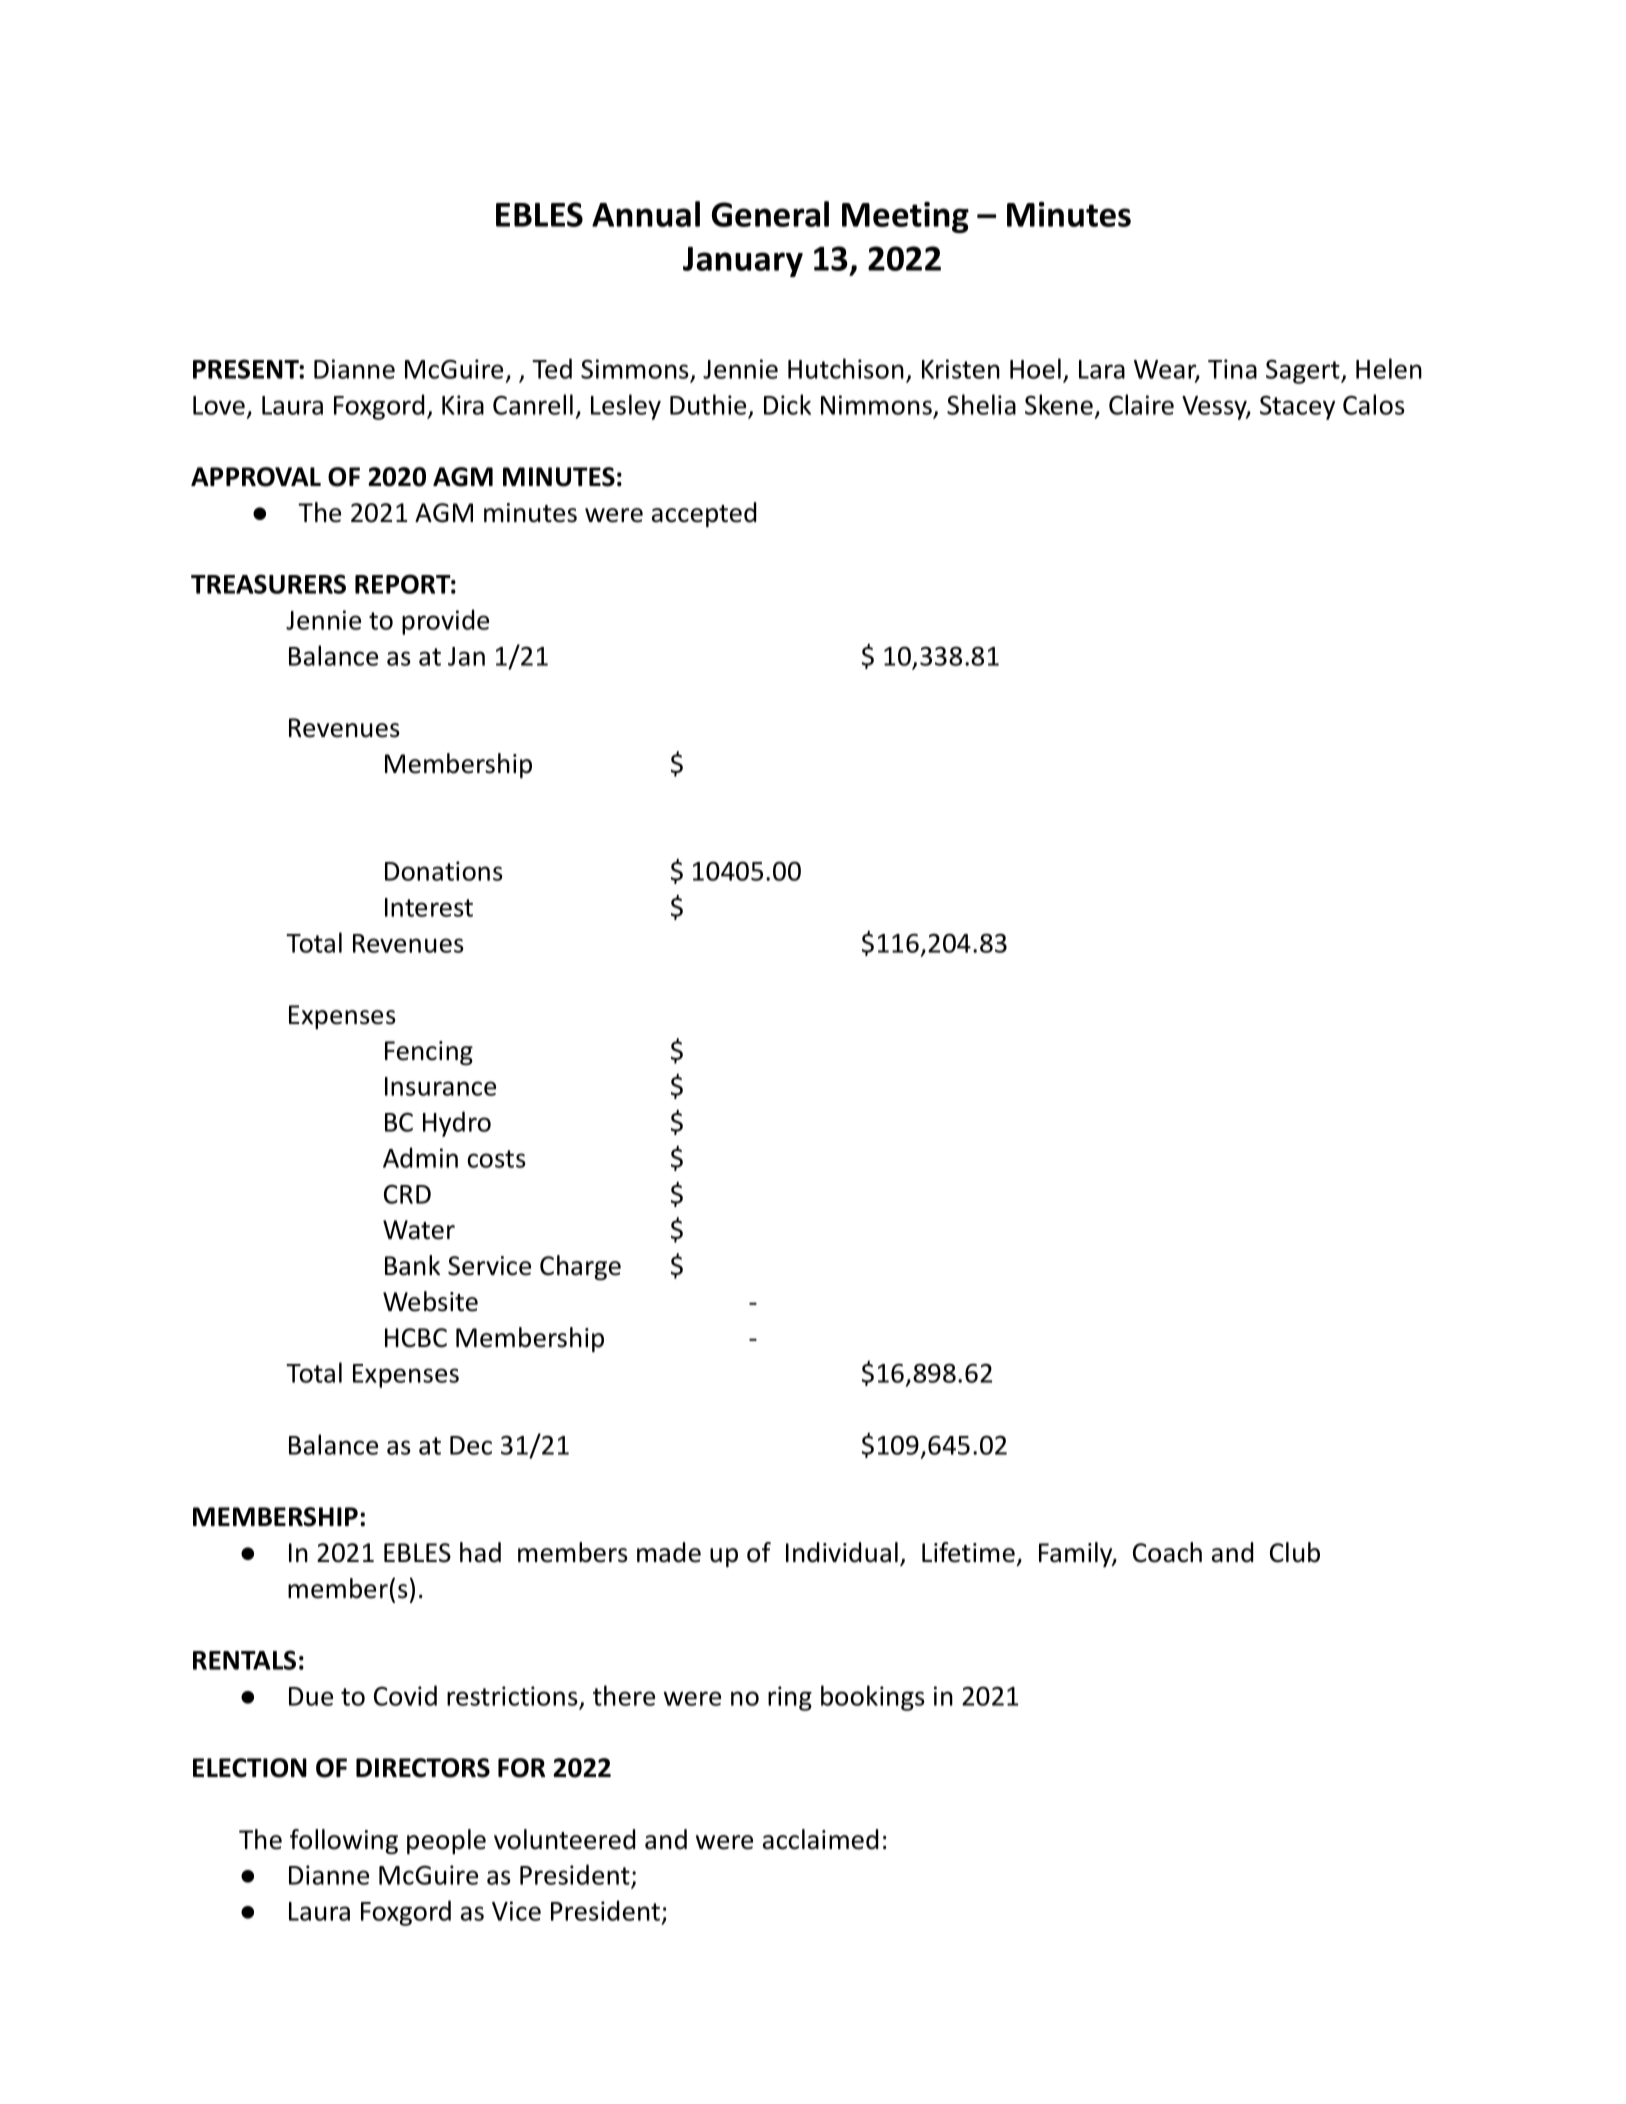 This image has height=2104, width=1626. What do you see at coordinates (743, 262) in the image?
I see `January` at bounding box center [743, 262].
